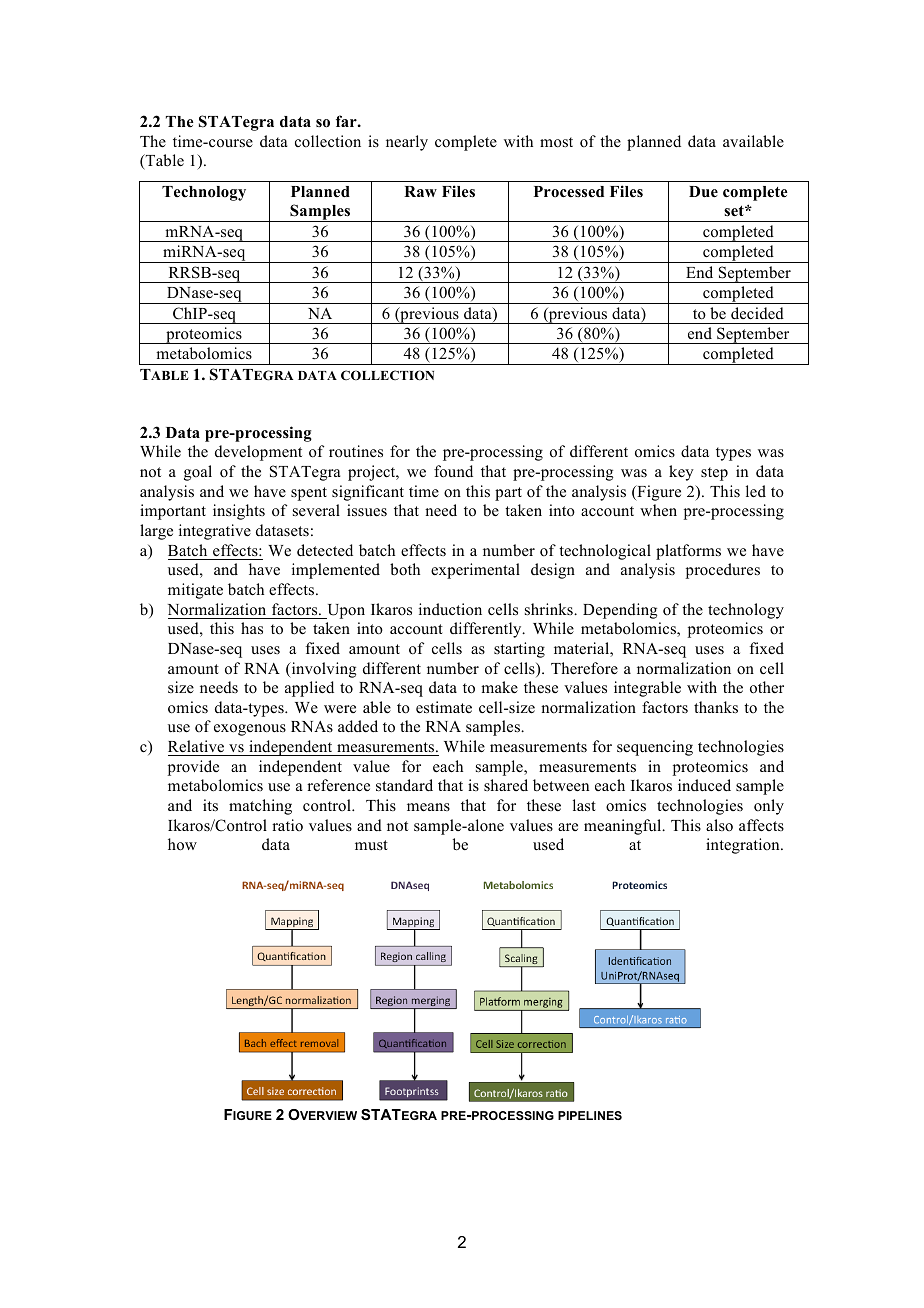 The height and width of the screenshot is (1308, 924). Describe the element at coordinates (703, 192) in the screenshot. I see `Due` at that location.
